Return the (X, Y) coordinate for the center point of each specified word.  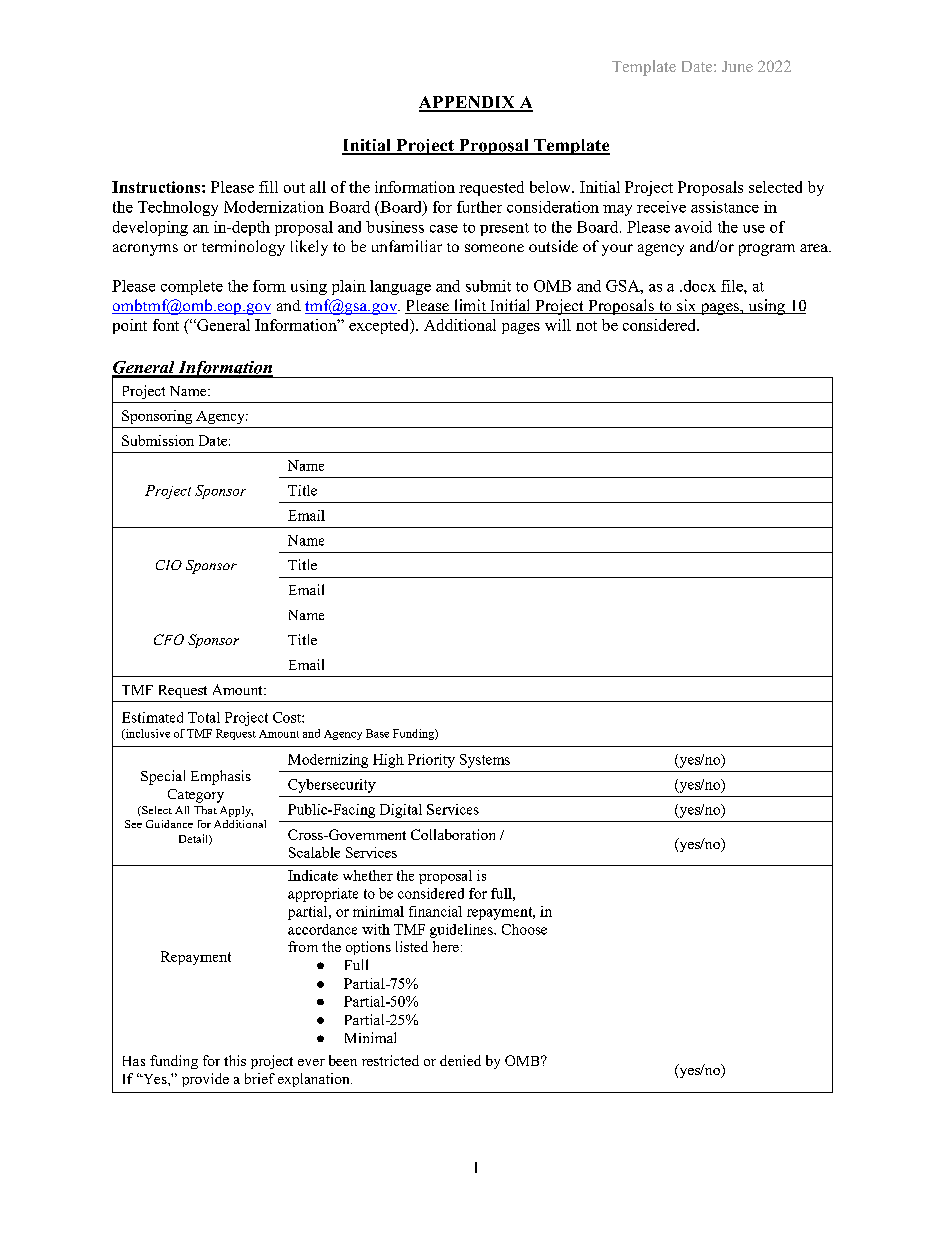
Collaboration (453, 834)
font (166, 325)
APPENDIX (468, 103)
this (235, 1060)
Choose (524, 929)
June (737, 66)
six (687, 306)
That (205, 810)
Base (377, 733)
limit (470, 306)
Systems (485, 761)
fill (268, 187)
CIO (169, 565)
